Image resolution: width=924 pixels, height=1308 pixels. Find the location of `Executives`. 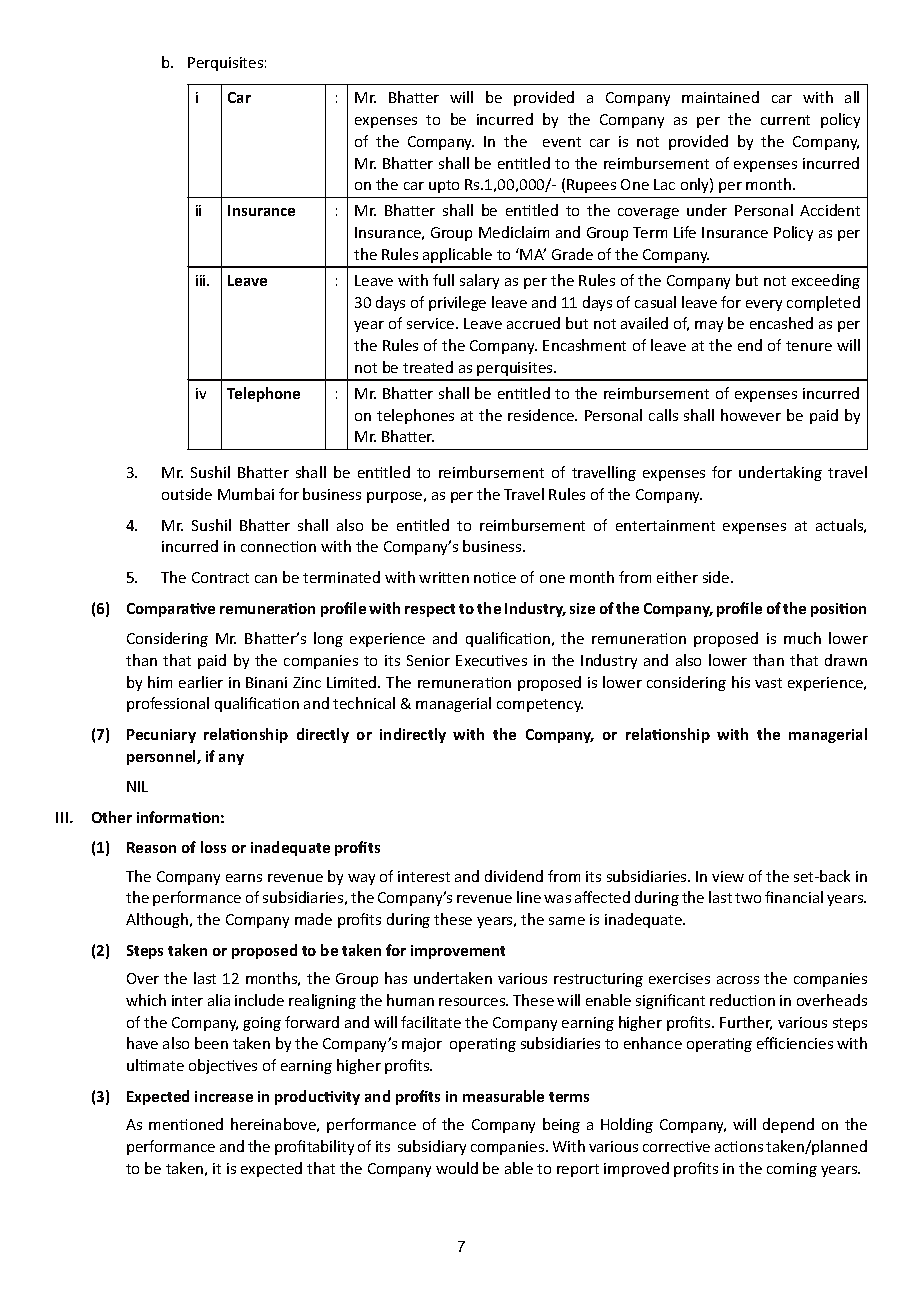

Executives is located at coordinates (491, 660).
